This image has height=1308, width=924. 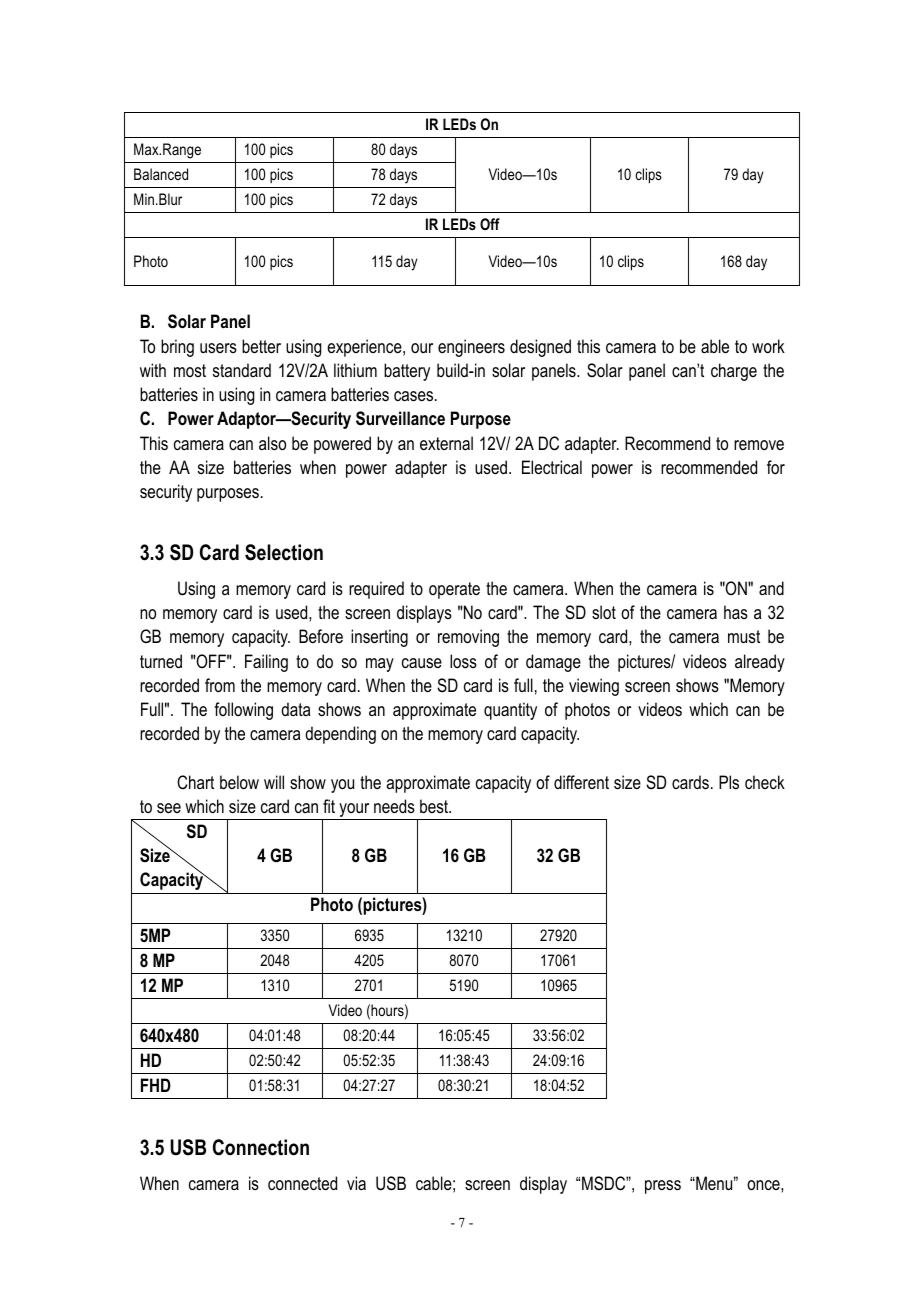 What do you see at coordinates (394, 806) in the image?
I see `needs` at bounding box center [394, 806].
